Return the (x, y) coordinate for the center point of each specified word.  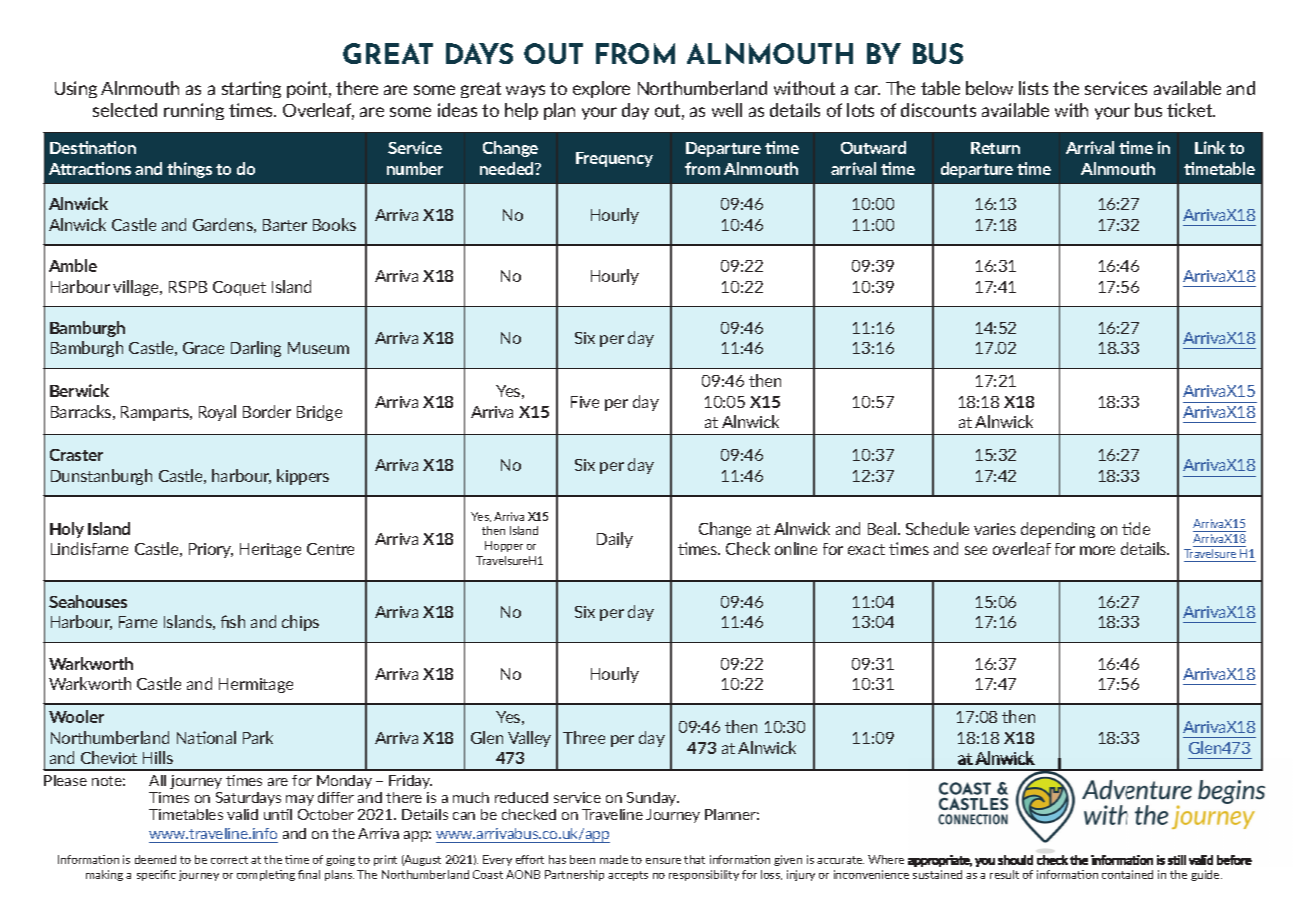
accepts (628, 876)
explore (601, 89)
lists (1033, 88)
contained (1127, 874)
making (104, 875)
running (194, 111)
